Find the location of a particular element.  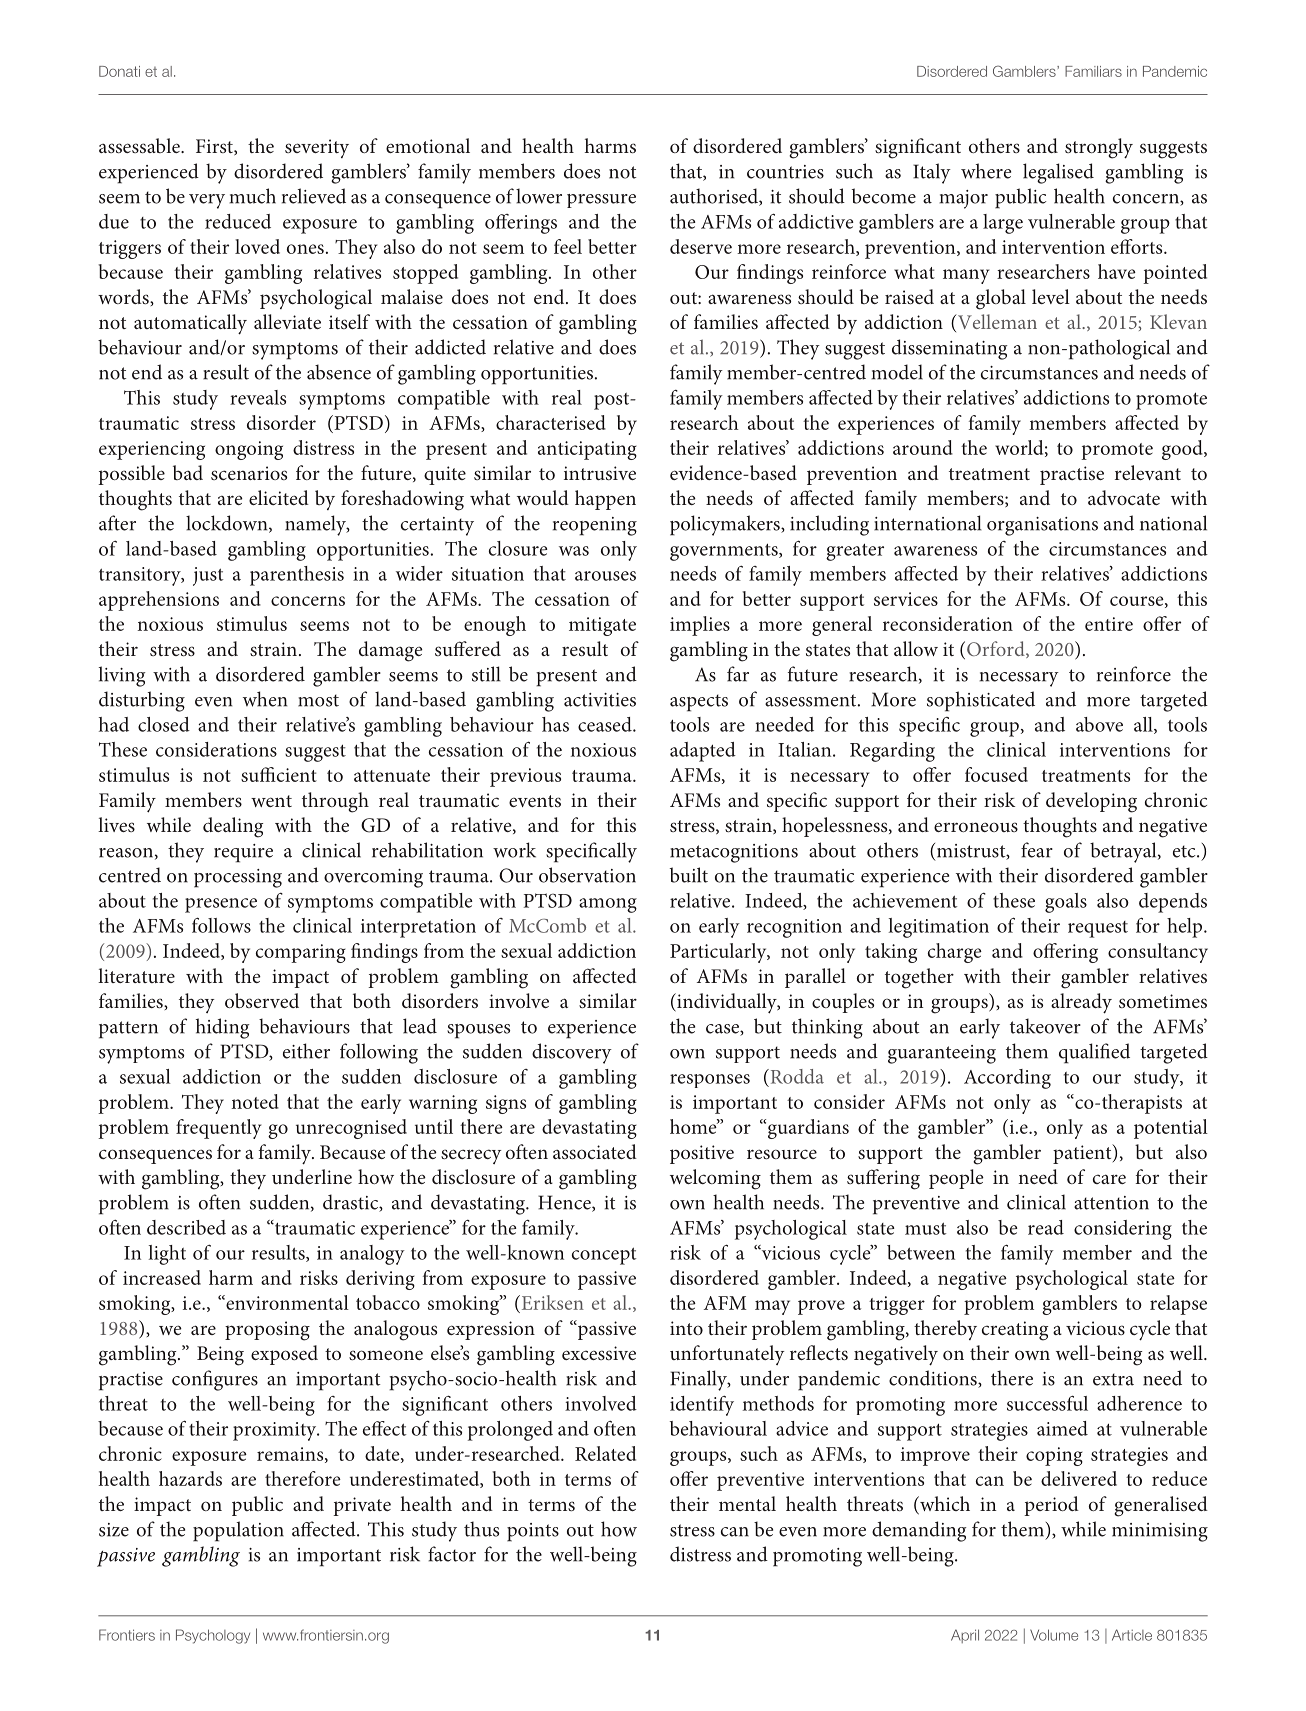

responses is located at coordinates (710, 1081).
